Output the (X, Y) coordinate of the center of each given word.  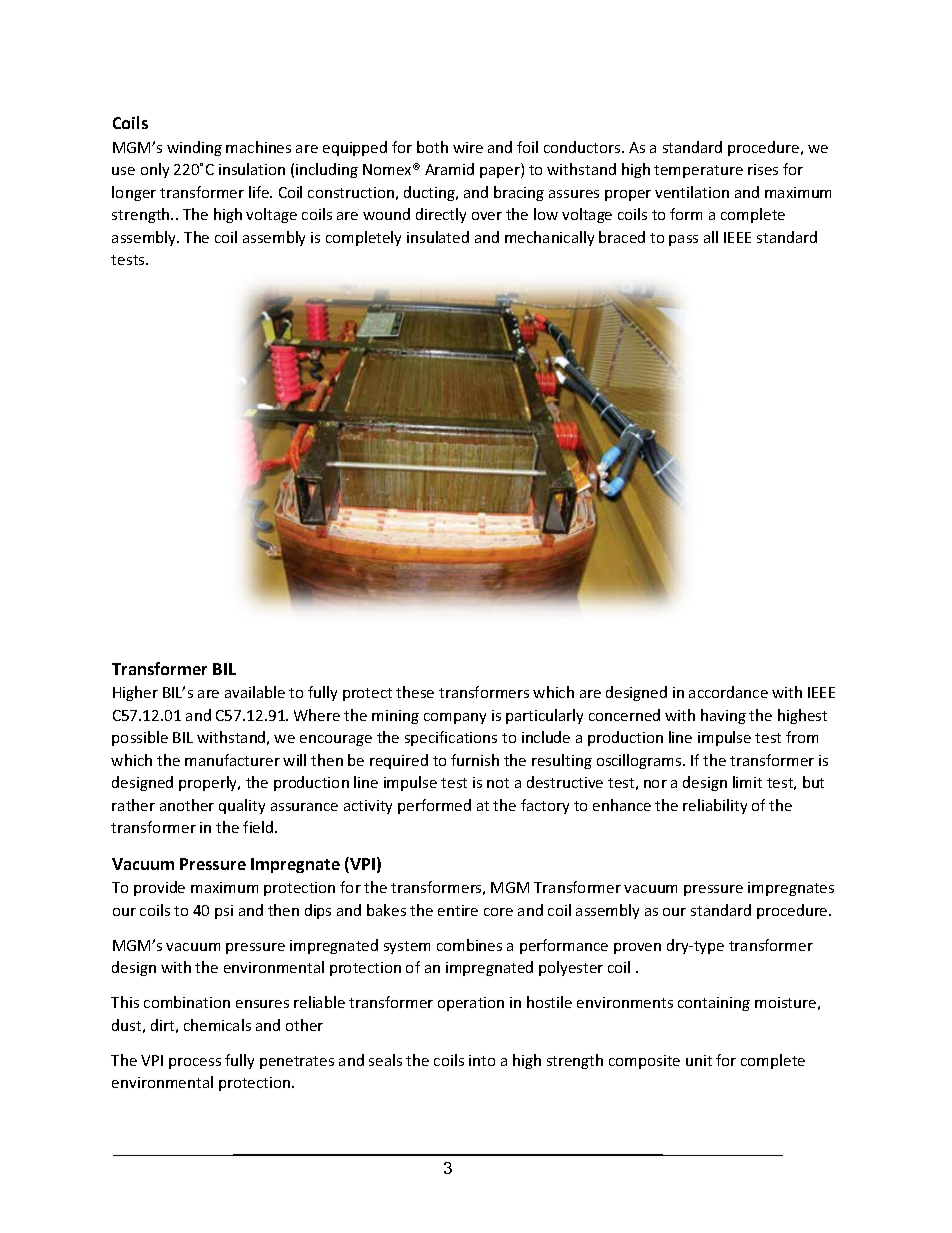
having (723, 716)
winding (194, 148)
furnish (475, 760)
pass (683, 240)
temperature (698, 171)
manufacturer (232, 760)
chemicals (217, 1025)
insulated (438, 237)
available (255, 692)
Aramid (449, 169)
